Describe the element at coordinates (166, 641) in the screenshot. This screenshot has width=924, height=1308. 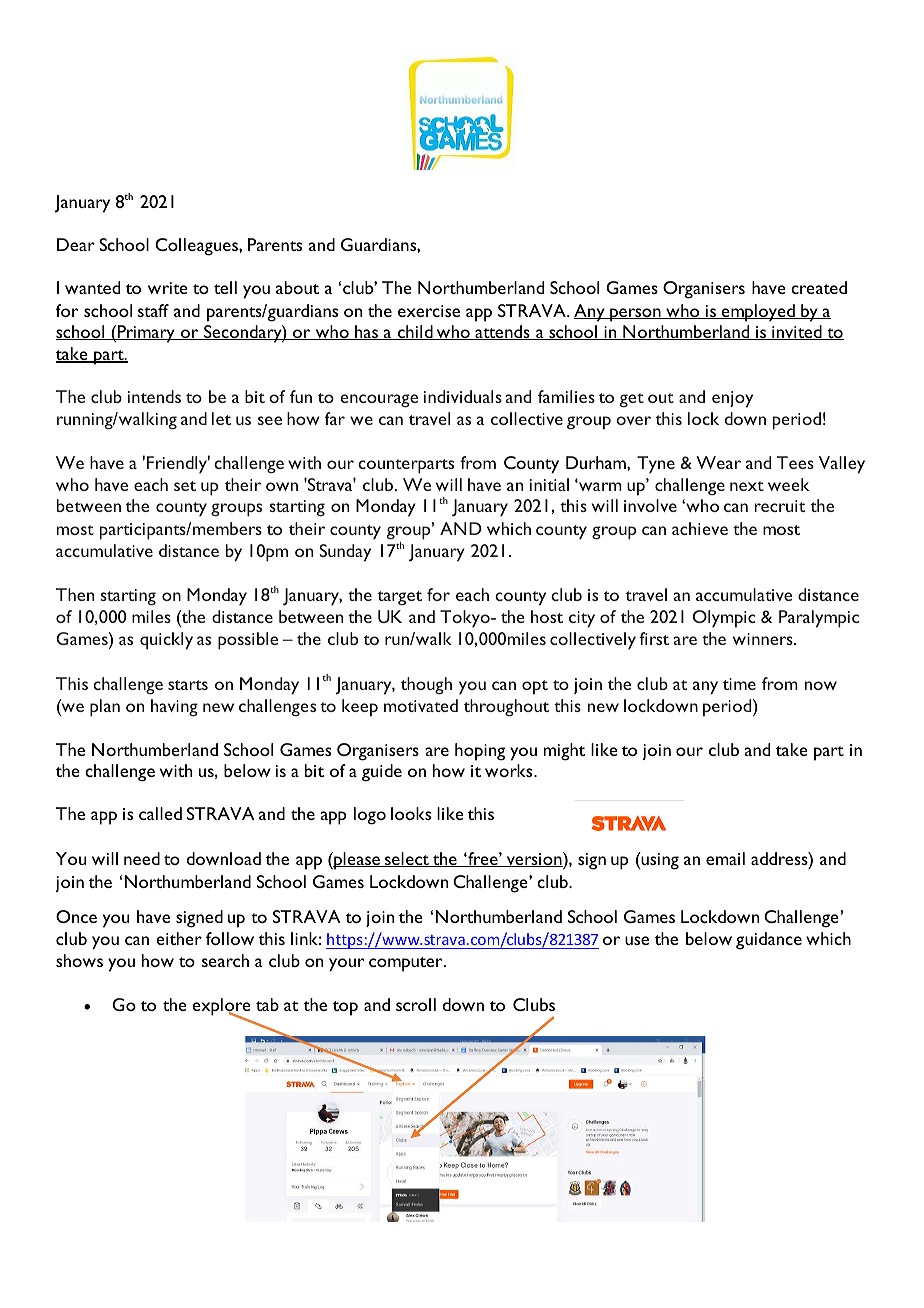
I see `quickly` at that location.
